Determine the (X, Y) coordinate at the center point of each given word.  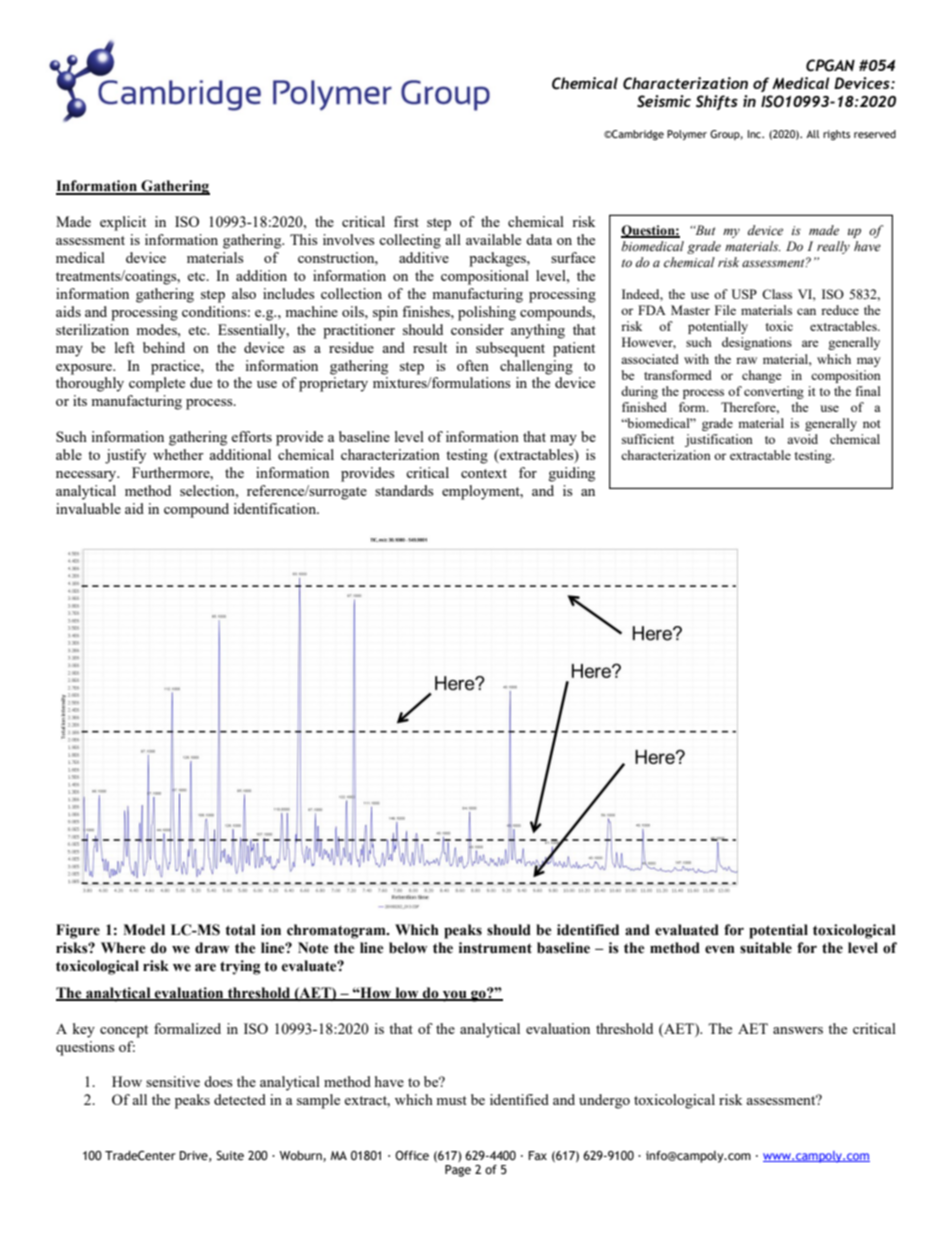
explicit (123, 223)
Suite (230, 1155)
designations (757, 343)
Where (123, 948)
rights (836, 135)
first (406, 221)
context (484, 473)
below (408, 948)
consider (477, 329)
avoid (802, 439)
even (720, 949)
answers (798, 1030)
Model (144, 930)
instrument (495, 948)
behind (164, 347)
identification (276, 508)
